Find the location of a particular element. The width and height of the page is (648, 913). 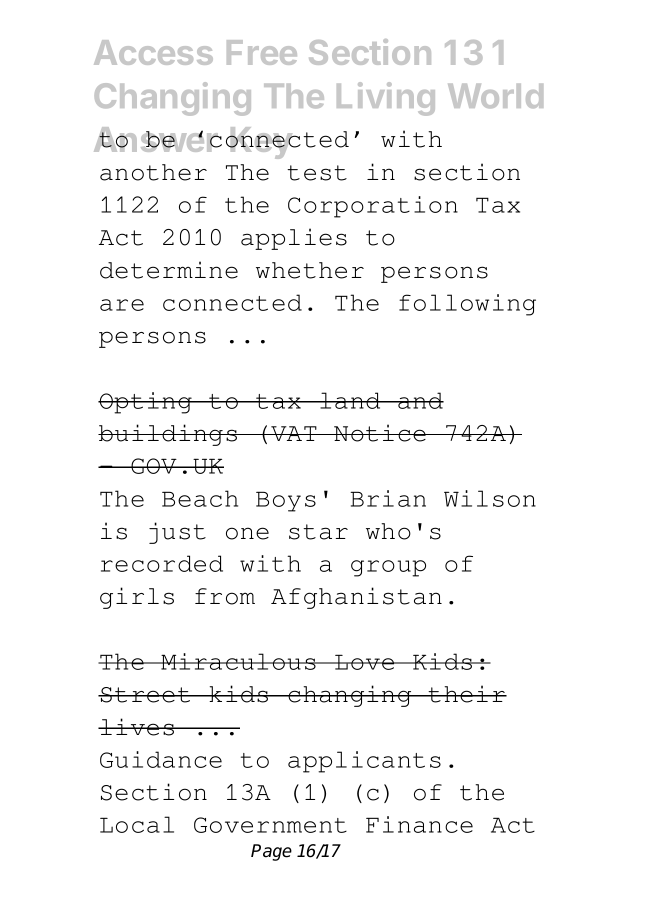

Local is located at coordinates (137, 824).
